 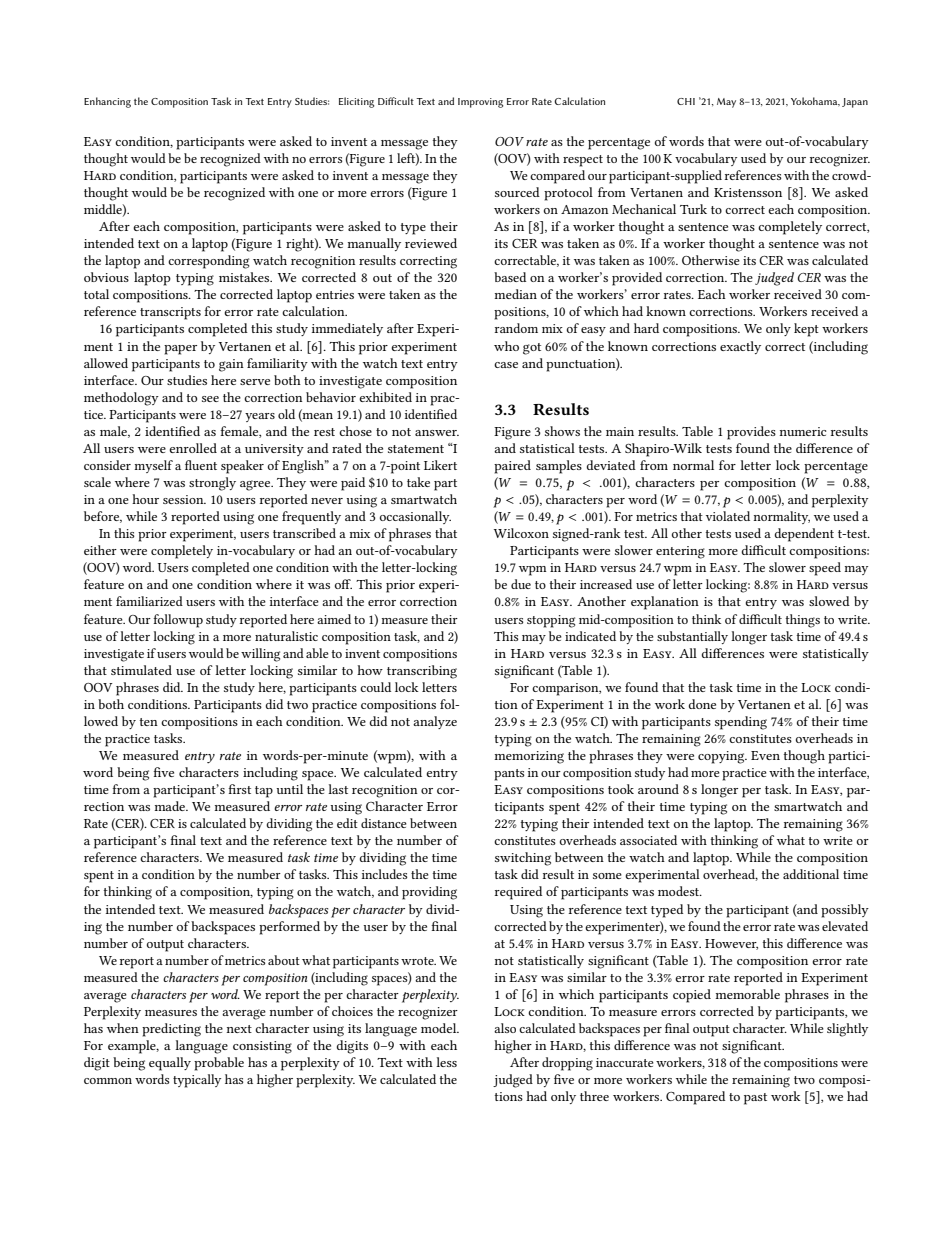 I want to click on tap, so click(x=264, y=792).
